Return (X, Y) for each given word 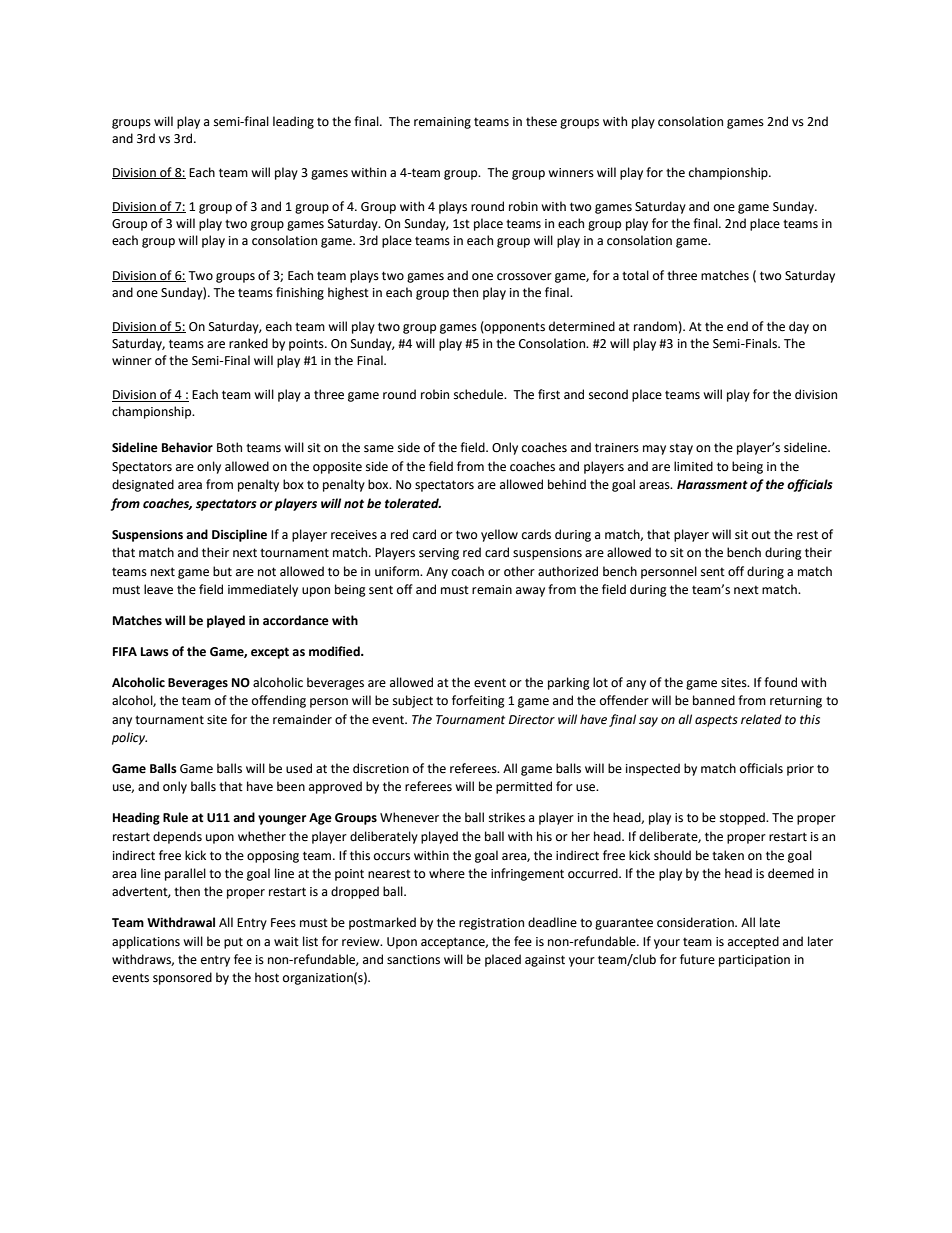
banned (714, 700)
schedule (480, 394)
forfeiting (478, 701)
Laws (155, 652)
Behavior (187, 447)
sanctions (413, 960)
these (541, 121)
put (233, 943)
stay (681, 449)
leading (293, 122)
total (635, 275)
